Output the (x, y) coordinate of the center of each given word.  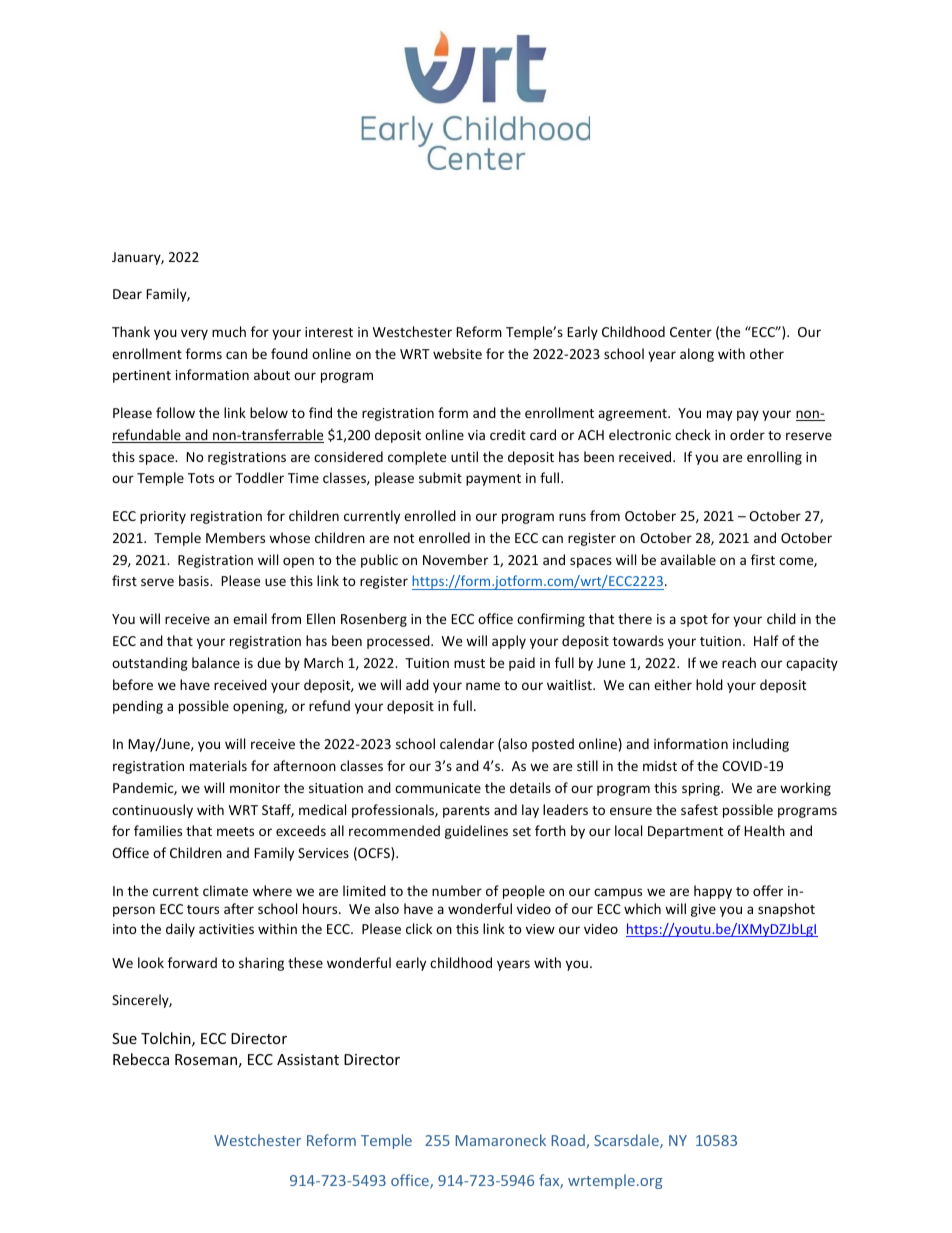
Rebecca (141, 1059)
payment (493, 480)
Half (766, 640)
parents (466, 812)
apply (509, 642)
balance (216, 662)
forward (192, 962)
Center (691, 332)
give (703, 910)
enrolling (774, 458)
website (457, 353)
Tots (201, 478)
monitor (255, 788)
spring (702, 789)
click (419, 928)
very (194, 334)
